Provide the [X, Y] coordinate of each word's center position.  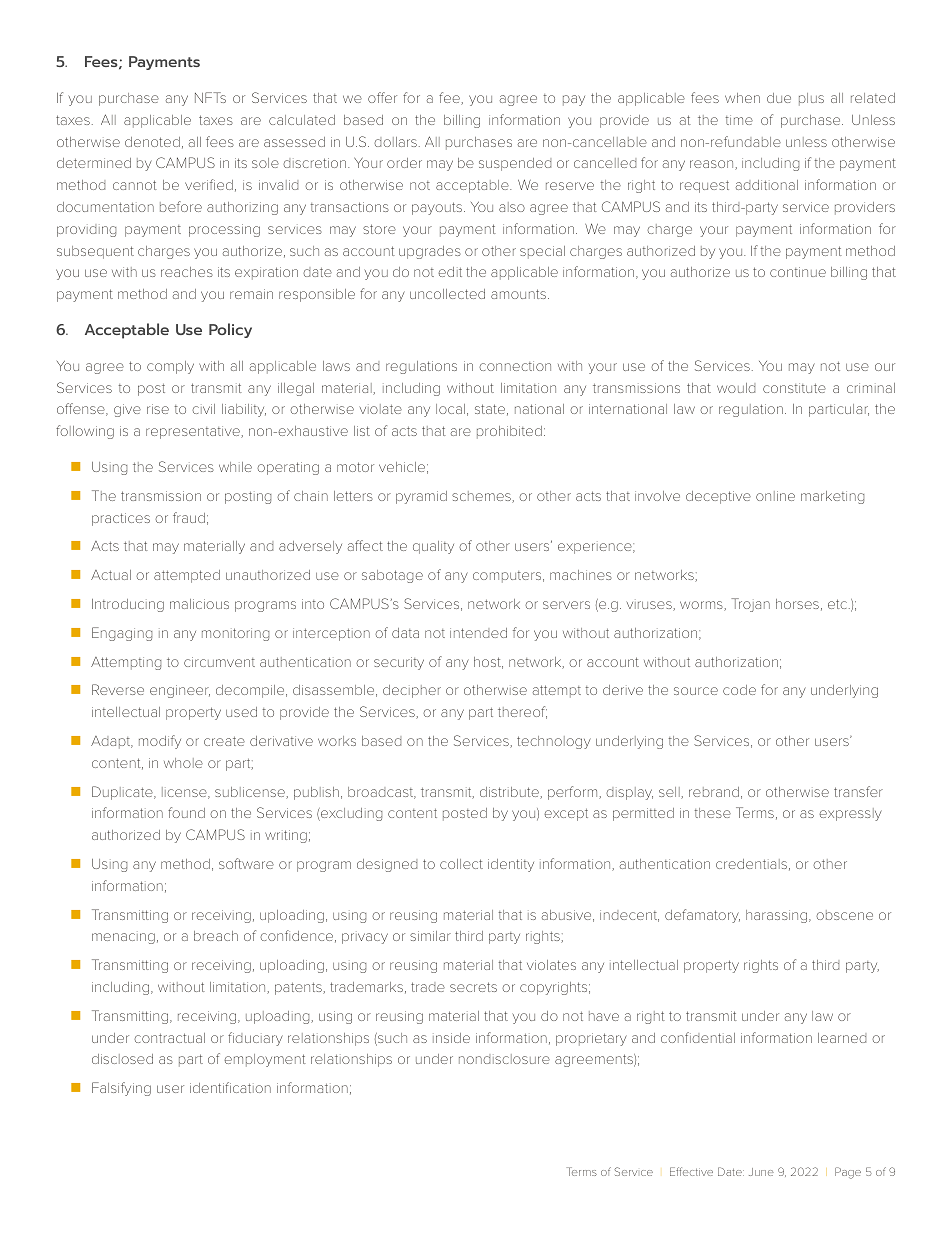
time [739, 120]
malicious [199, 604]
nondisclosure [504, 1059]
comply [170, 367]
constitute [794, 388]
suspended [515, 164]
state [490, 409]
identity [511, 865]
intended [478, 633]
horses [797, 604]
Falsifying [121, 1089]
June [761, 1172]
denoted [152, 142]
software [246, 863]
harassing [778, 916]
